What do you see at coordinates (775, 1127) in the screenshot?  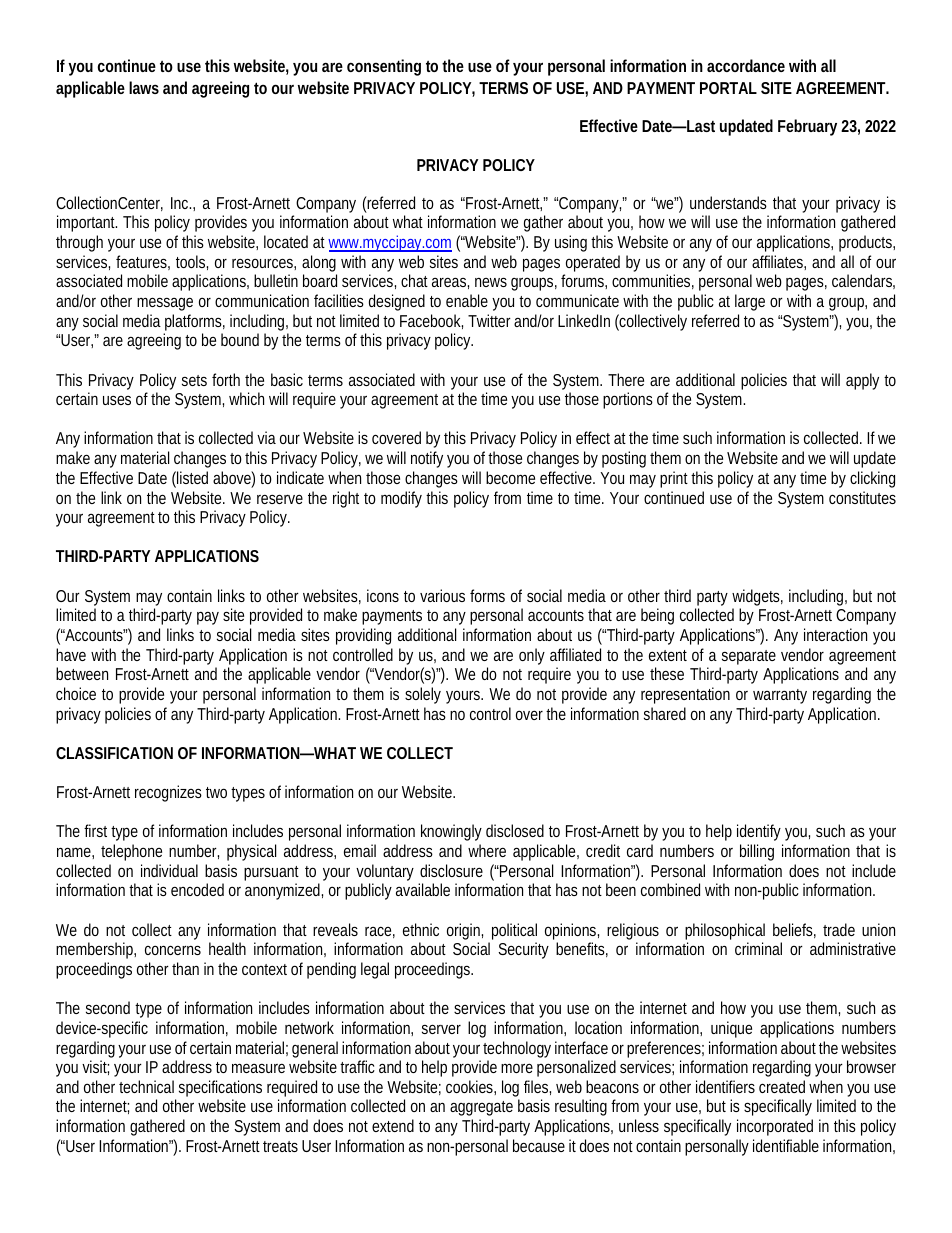 I see `incorporated` at bounding box center [775, 1127].
